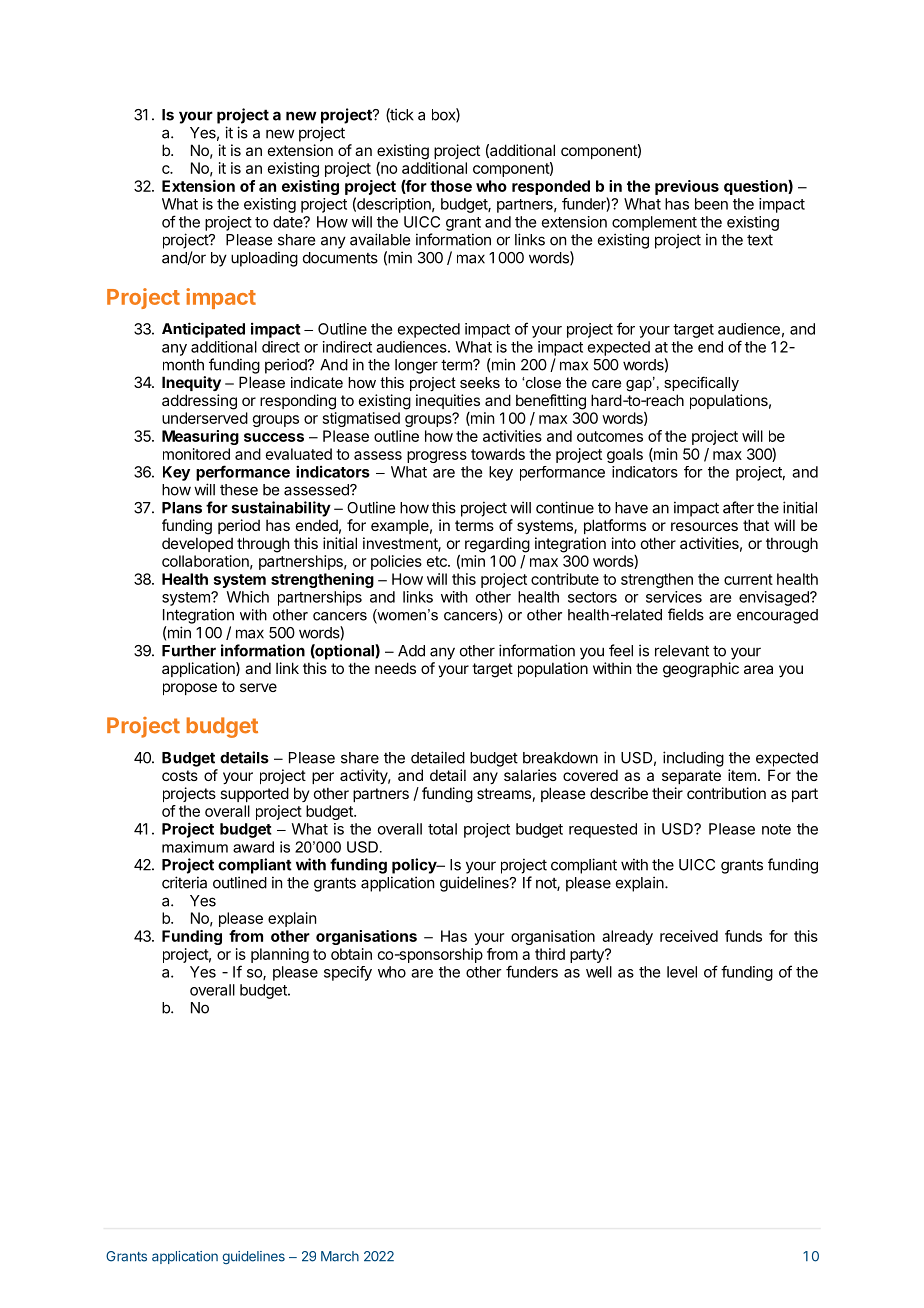 The width and height of the screenshot is (924, 1308). What do you see at coordinates (689, 936) in the screenshot?
I see `received` at bounding box center [689, 936].
